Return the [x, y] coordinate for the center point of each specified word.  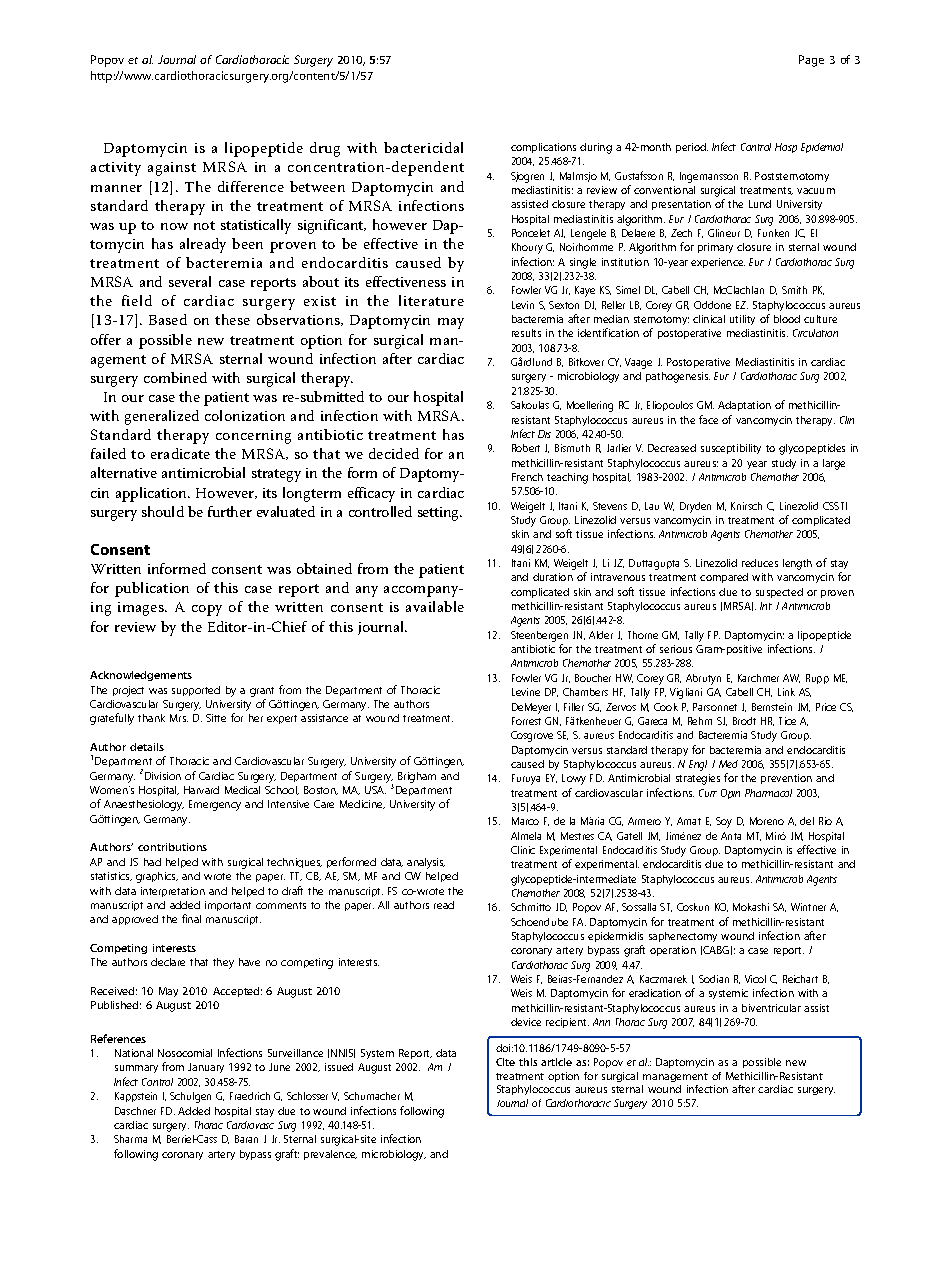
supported [196, 691]
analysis [426, 863]
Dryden [695, 507]
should [163, 511]
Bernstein [772, 707]
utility [742, 320]
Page [811, 61]
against [172, 169]
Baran [246, 1139]
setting [440, 514]
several [190, 281]
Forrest [526, 721]
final [191, 918]
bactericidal [423, 147]
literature [431, 300]
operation [673, 951]
